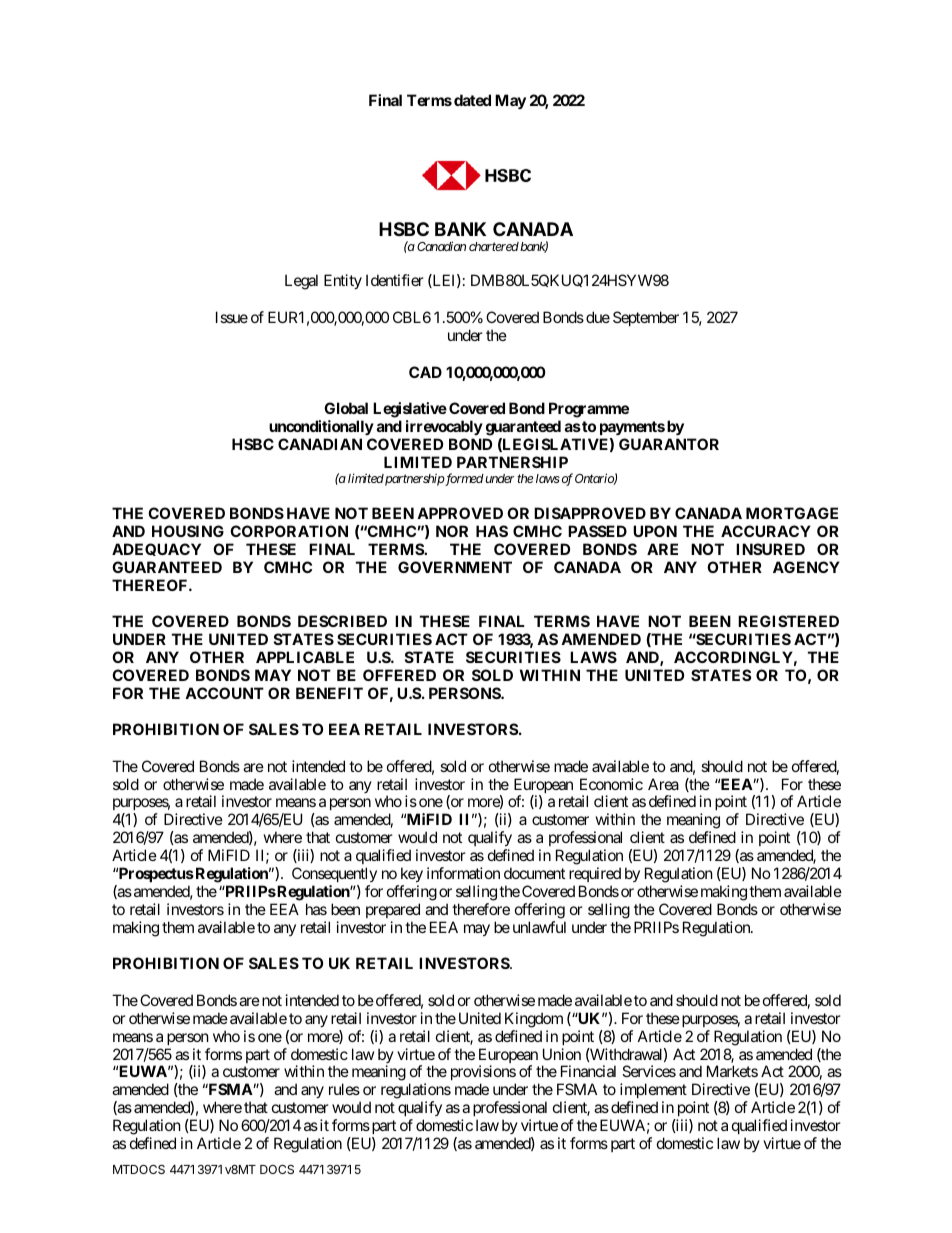 Image resolution: width=952 pixels, height=1233 pixels. What do you see at coordinates (472, 100) in the document?
I see `dated` at bounding box center [472, 100].
